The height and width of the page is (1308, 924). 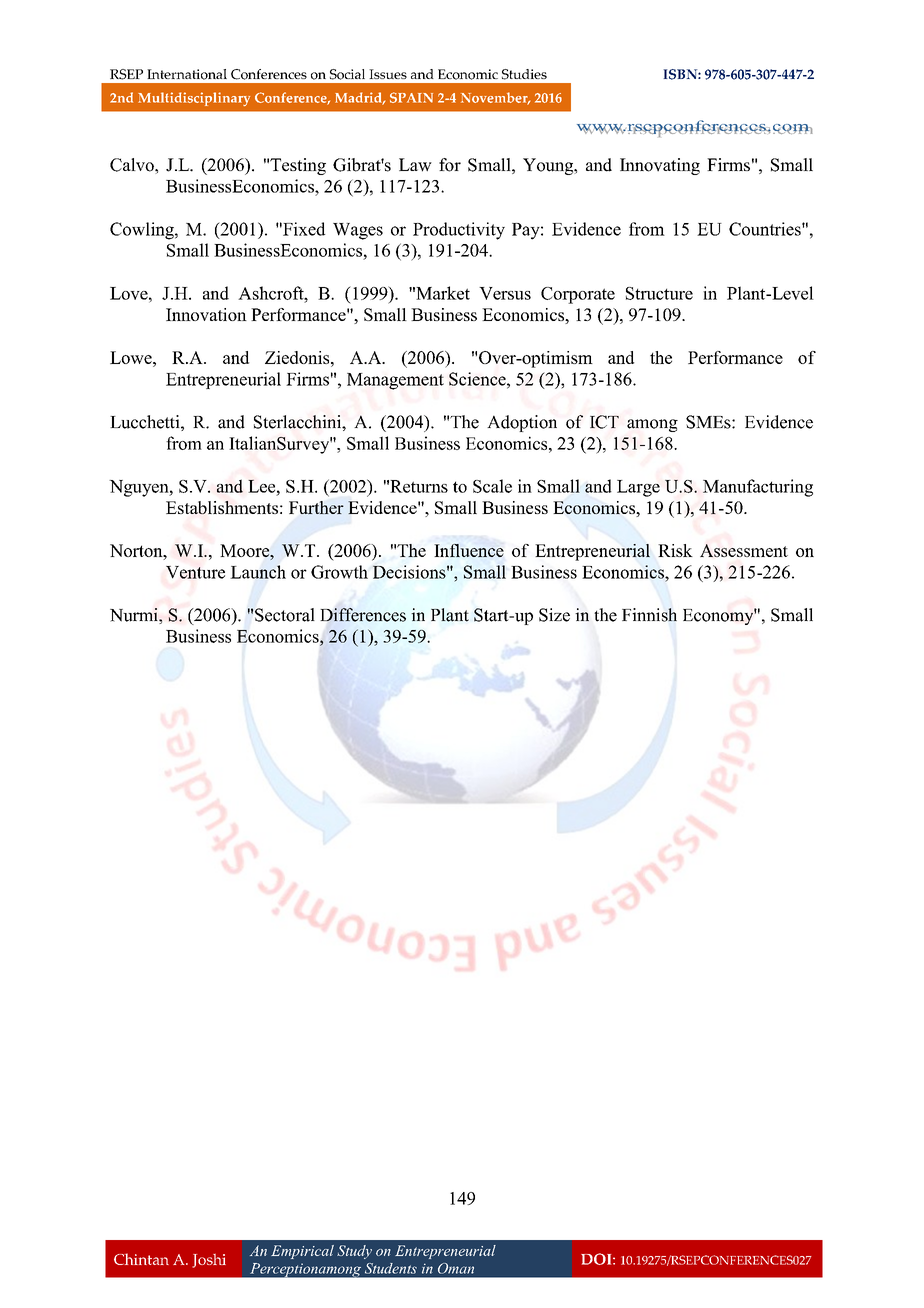 I want to click on Innovation, so click(x=206, y=314).
